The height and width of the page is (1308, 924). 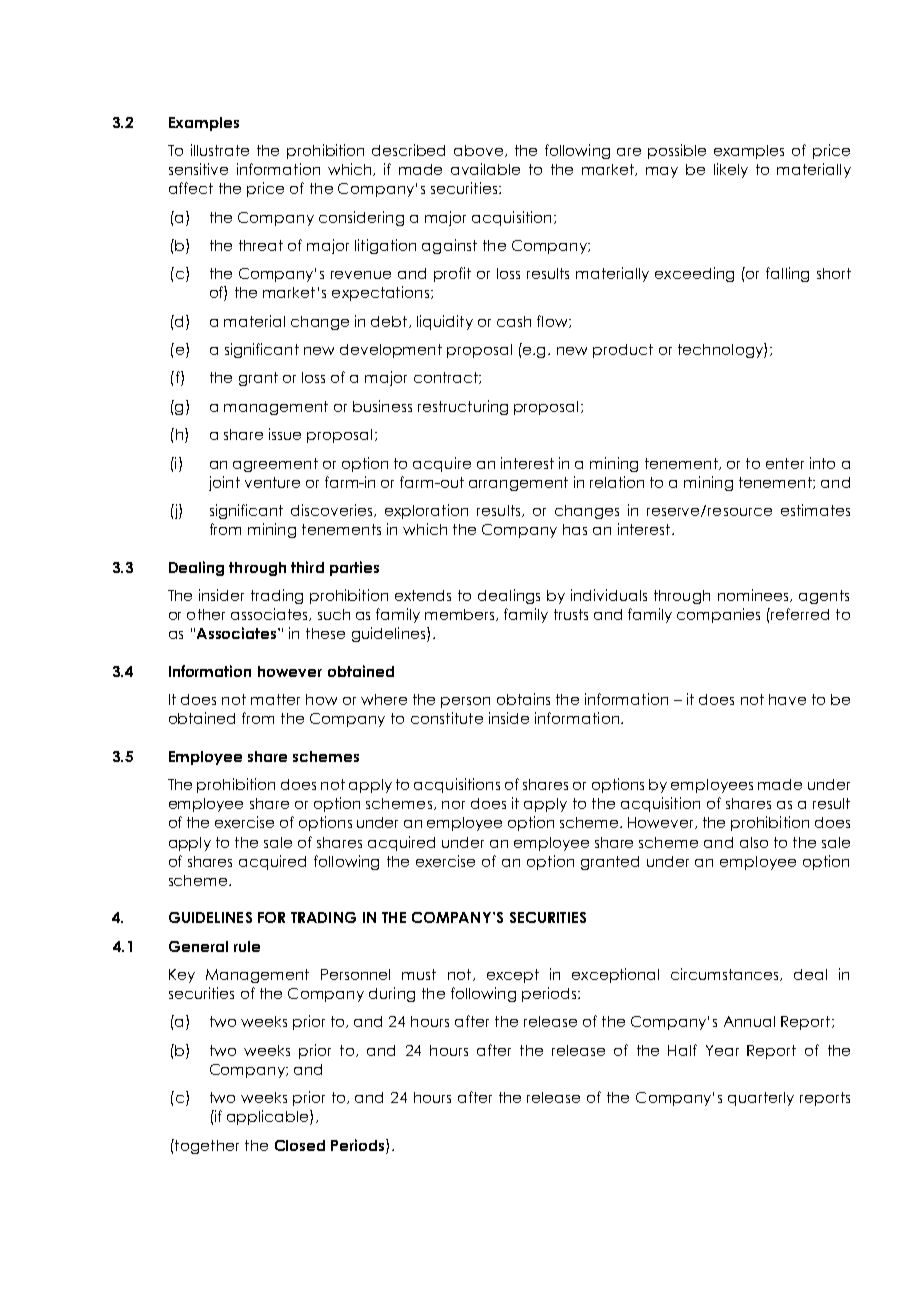 I want to click on likely, so click(x=731, y=170).
